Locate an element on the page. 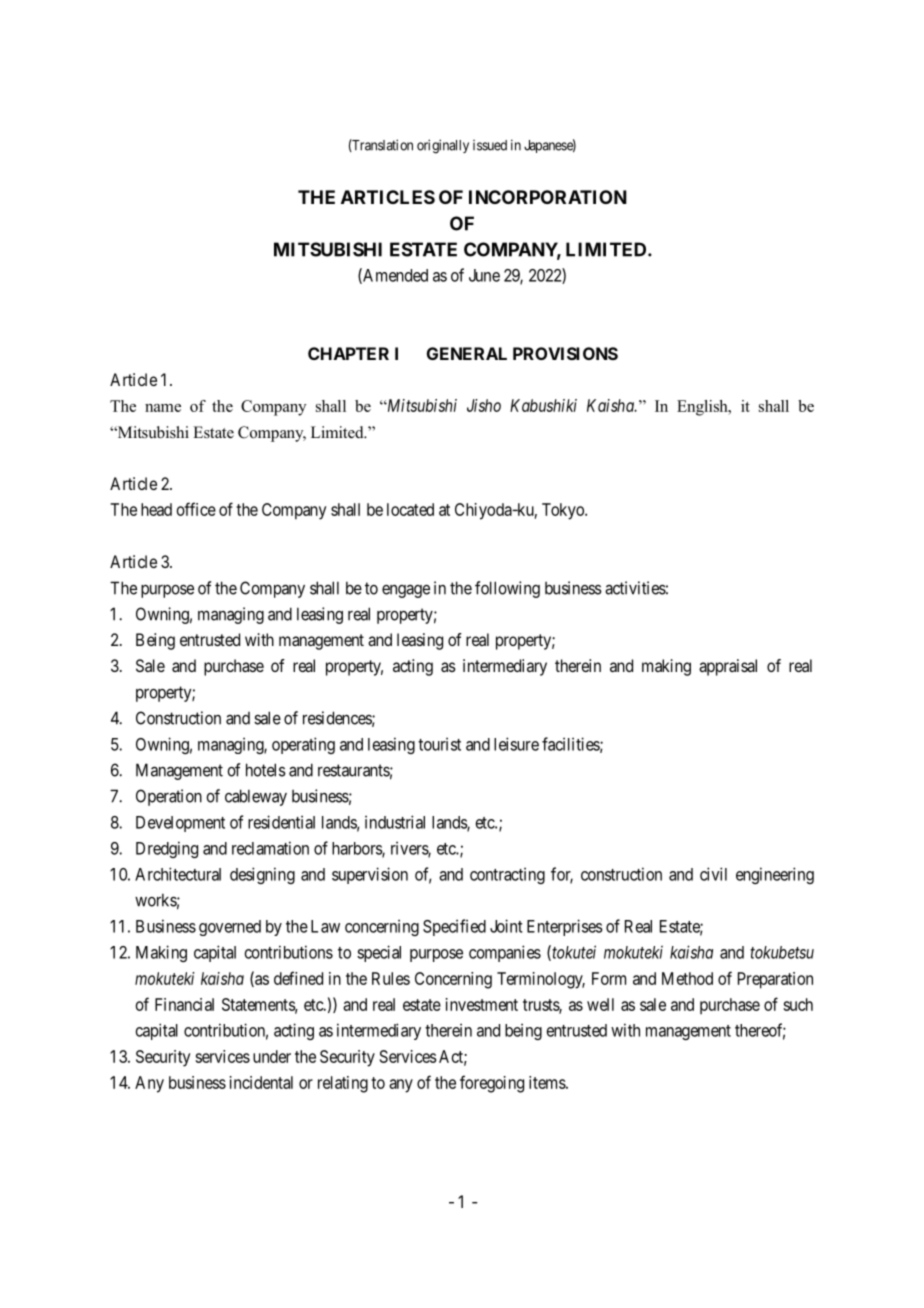 Image resolution: width=924 pixels, height=1308 pixels. originally is located at coordinates (443, 146).
